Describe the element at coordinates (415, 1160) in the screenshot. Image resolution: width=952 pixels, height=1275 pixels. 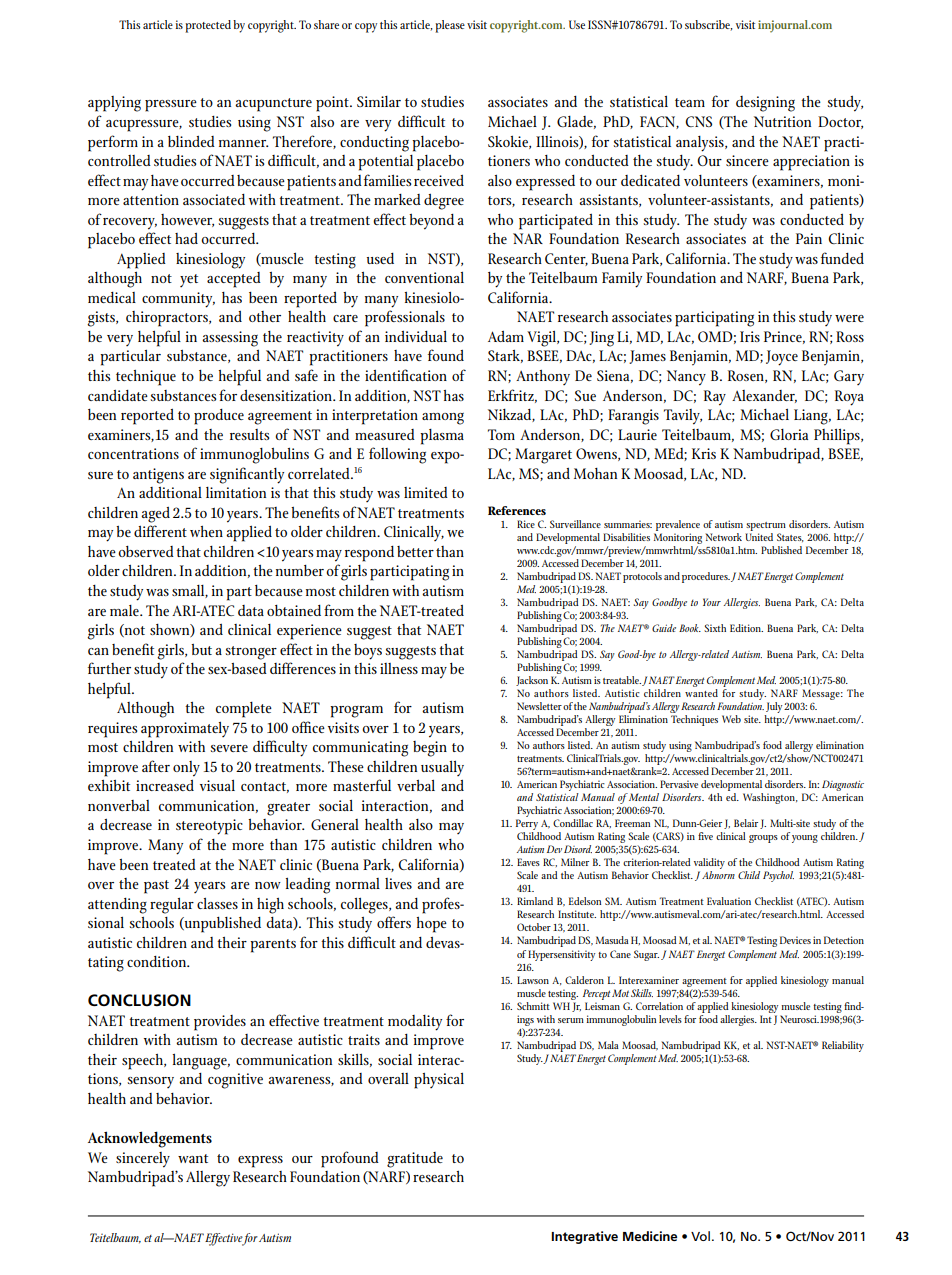
I see `gratitude` at that location.
